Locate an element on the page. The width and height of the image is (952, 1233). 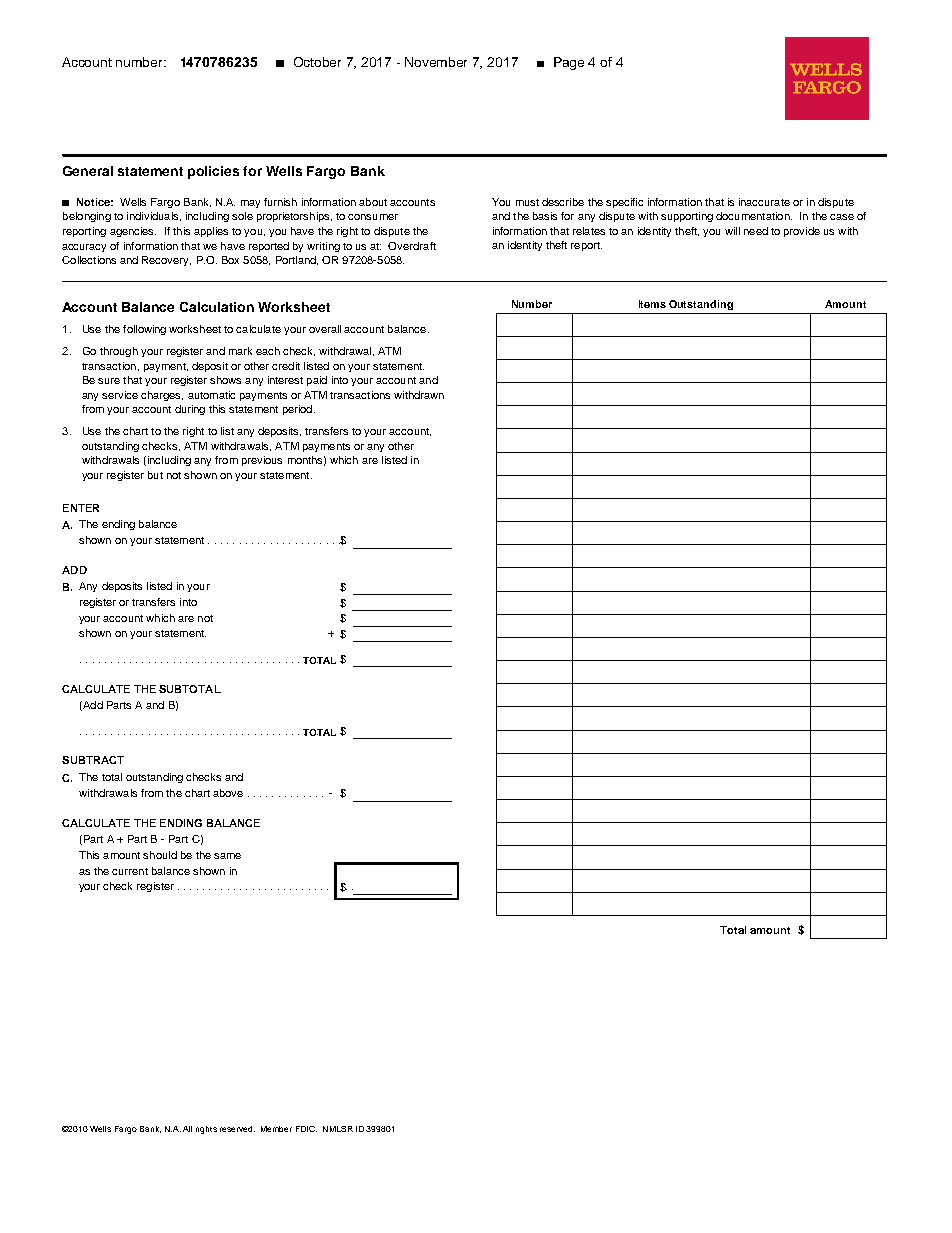
same is located at coordinates (227, 856).
